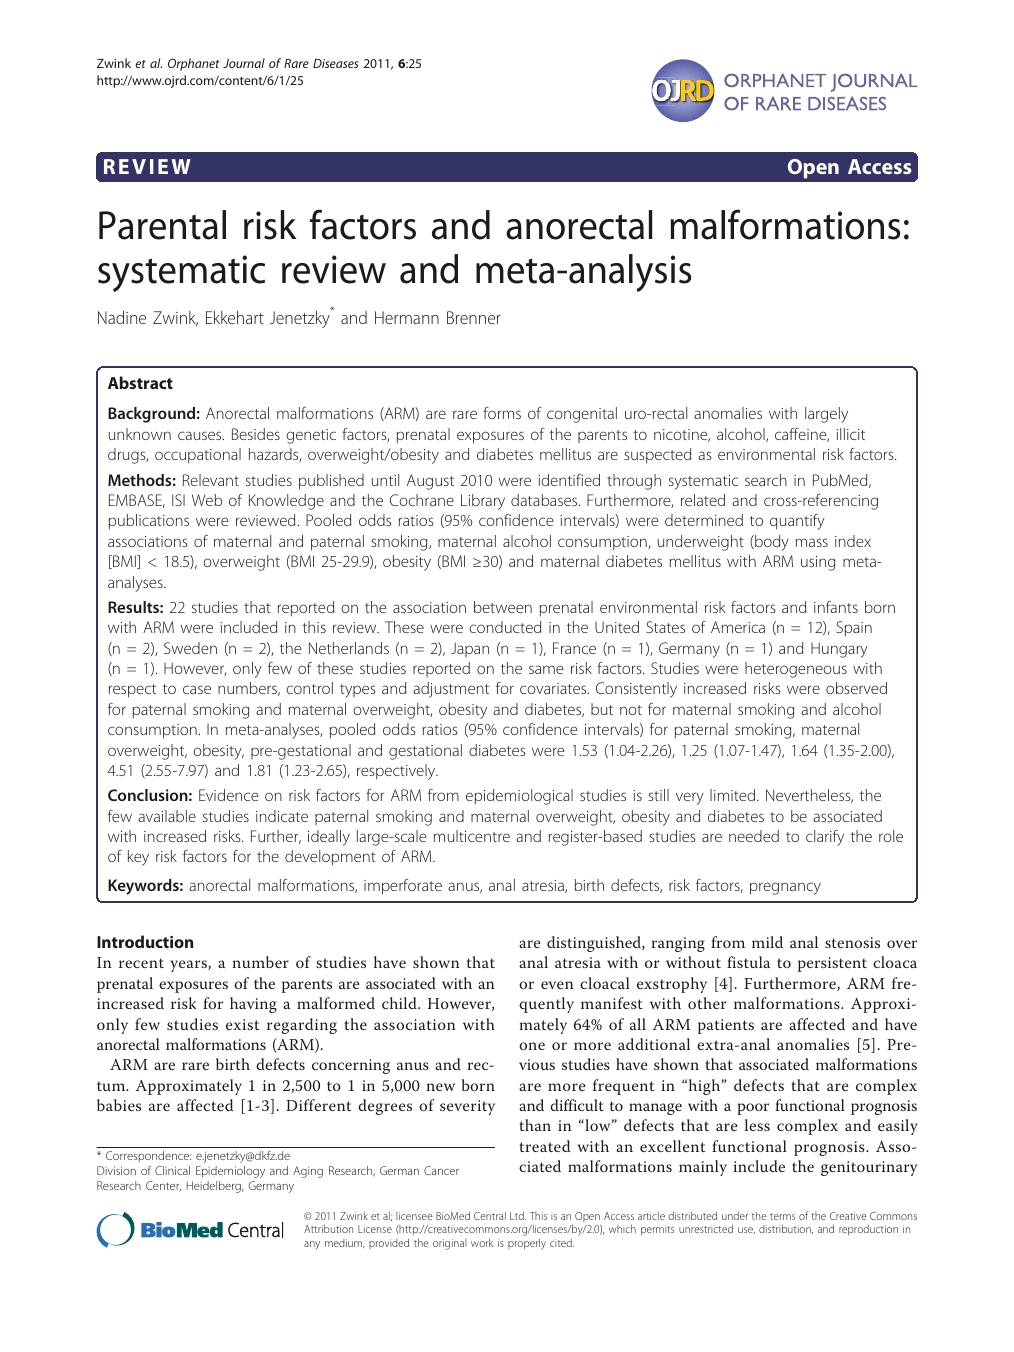  Describe the element at coordinates (190, 648) in the screenshot. I see `Sweden` at that location.
